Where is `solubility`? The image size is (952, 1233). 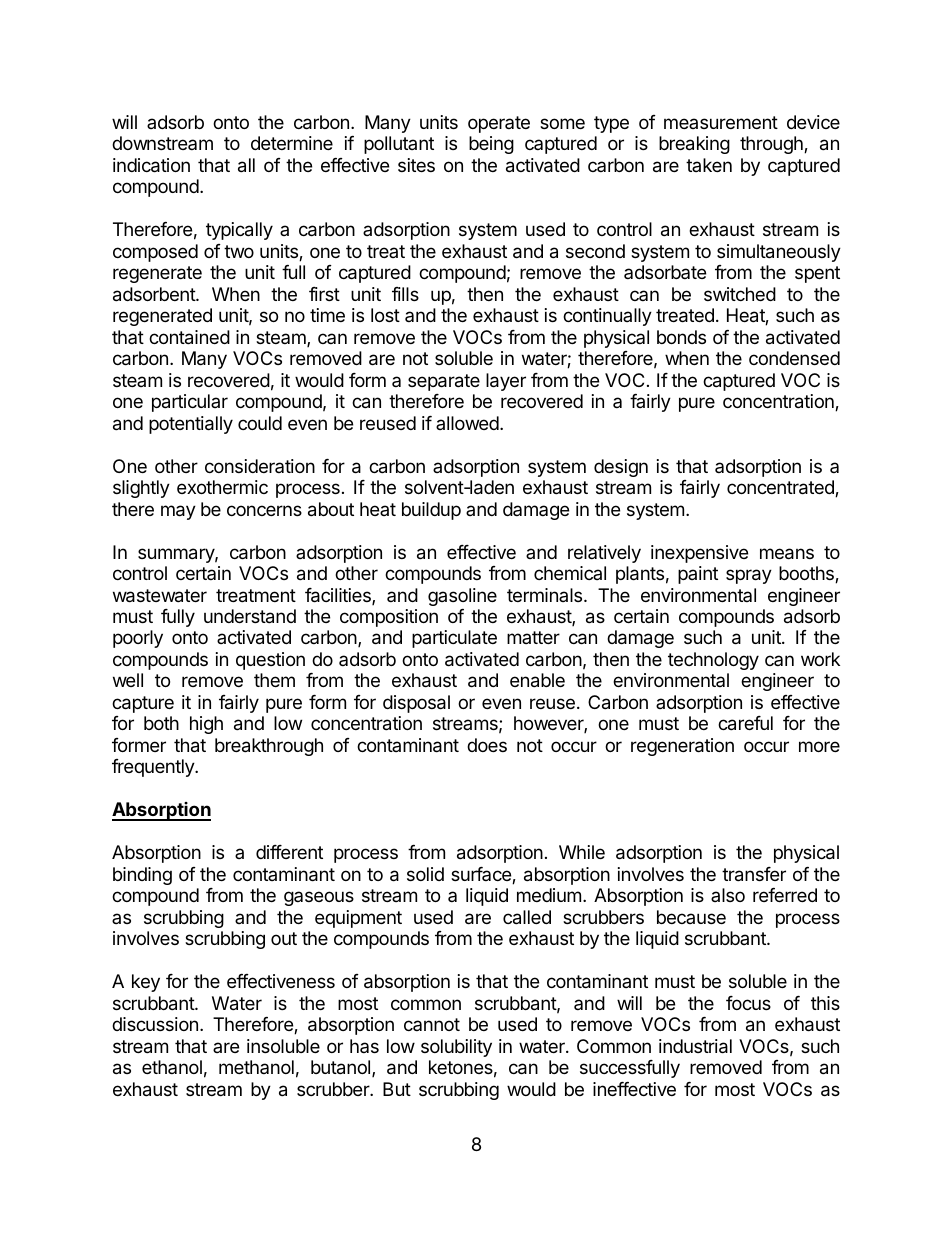 solubility is located at coordinates (456, 1048).
